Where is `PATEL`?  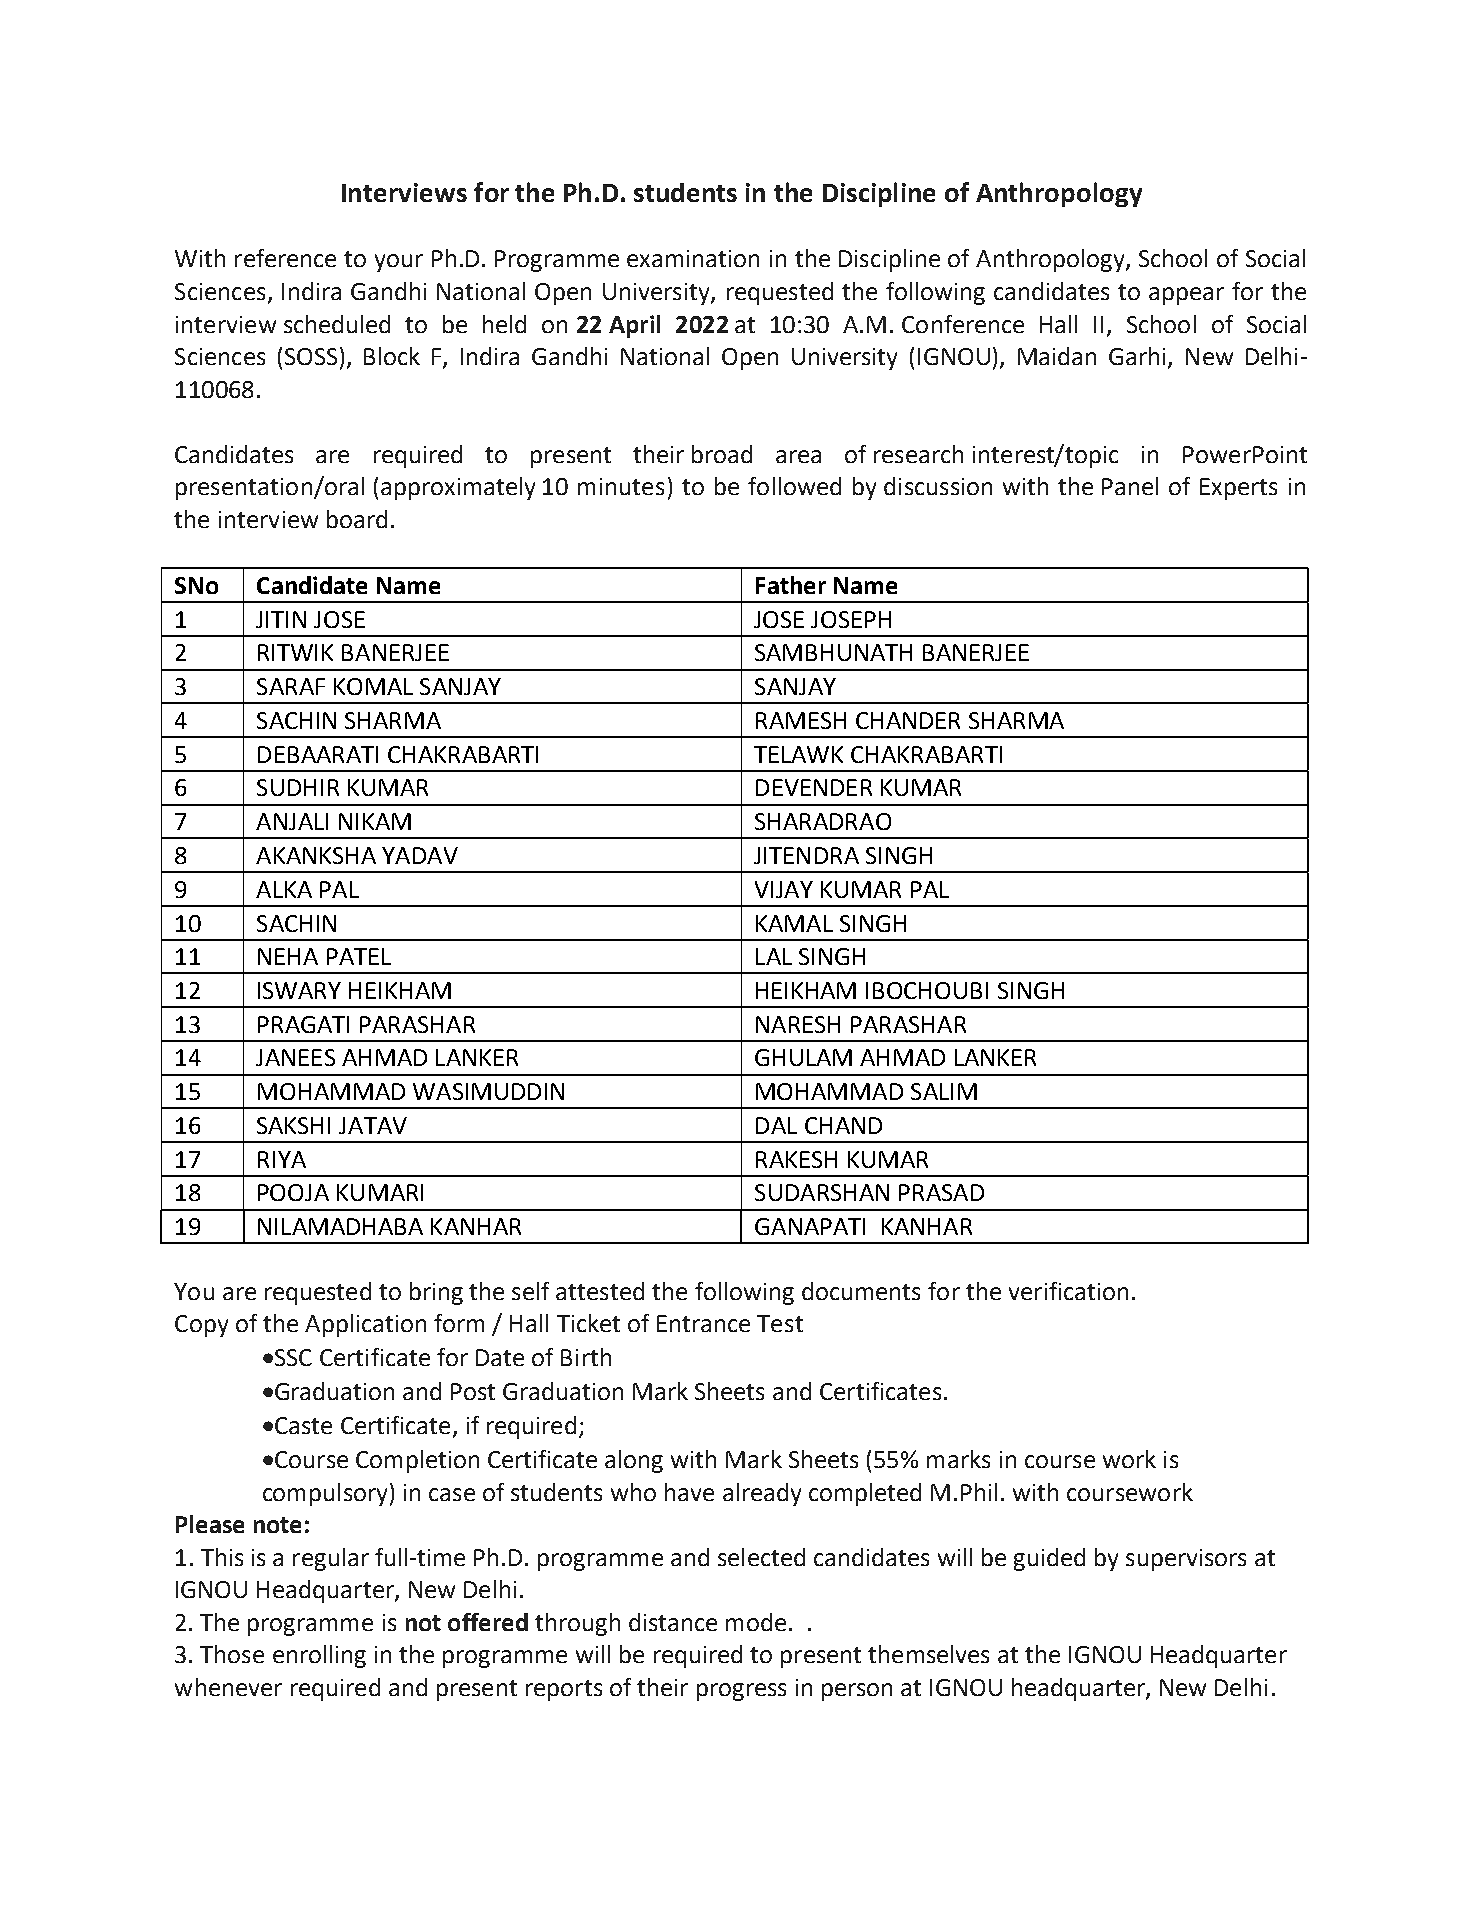
PATEL is located at coordinates (359, 956).
